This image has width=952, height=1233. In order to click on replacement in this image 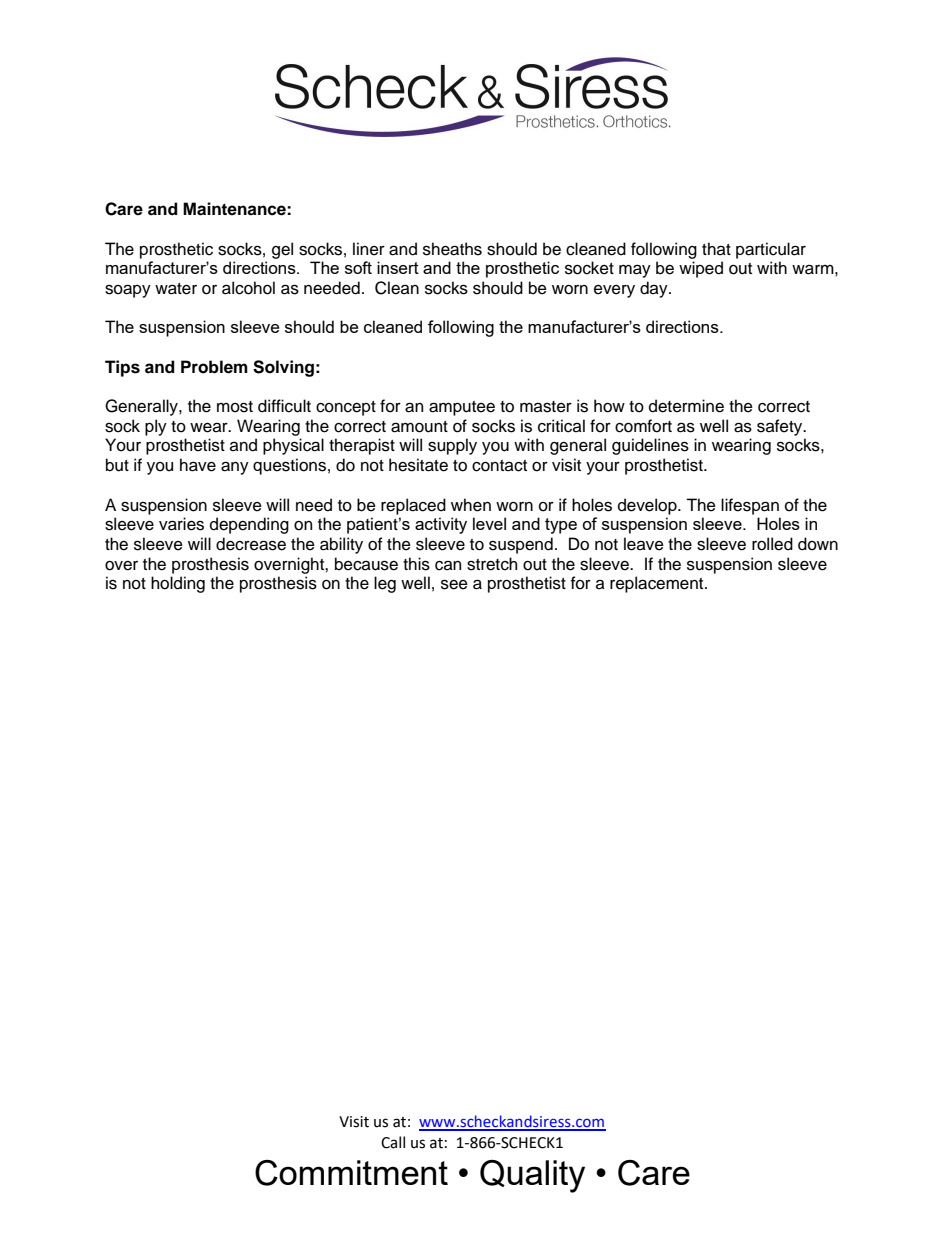, I will do `click(658, 584)`.
